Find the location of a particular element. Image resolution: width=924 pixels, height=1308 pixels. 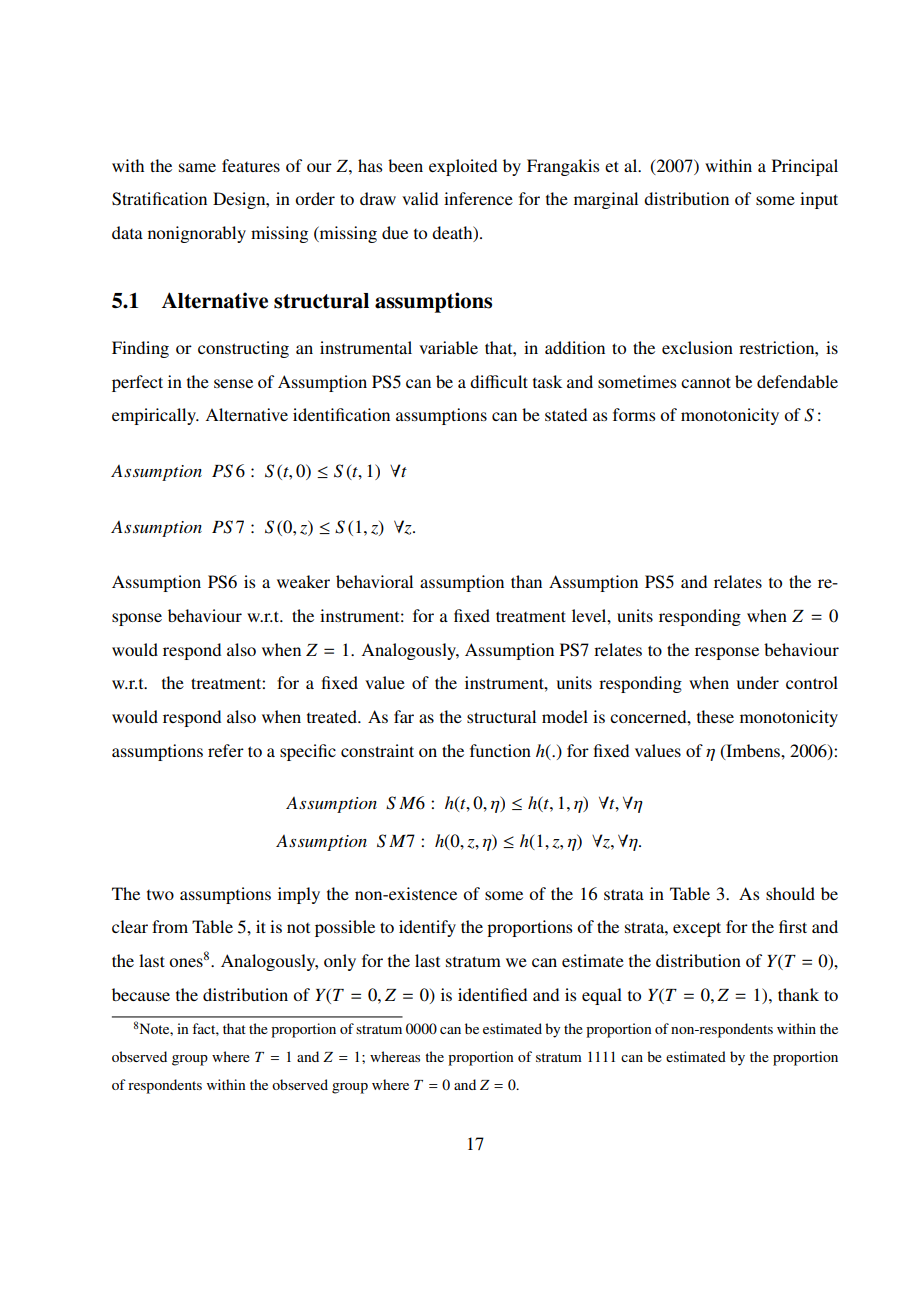

because is located at coordinates (141, 994).
